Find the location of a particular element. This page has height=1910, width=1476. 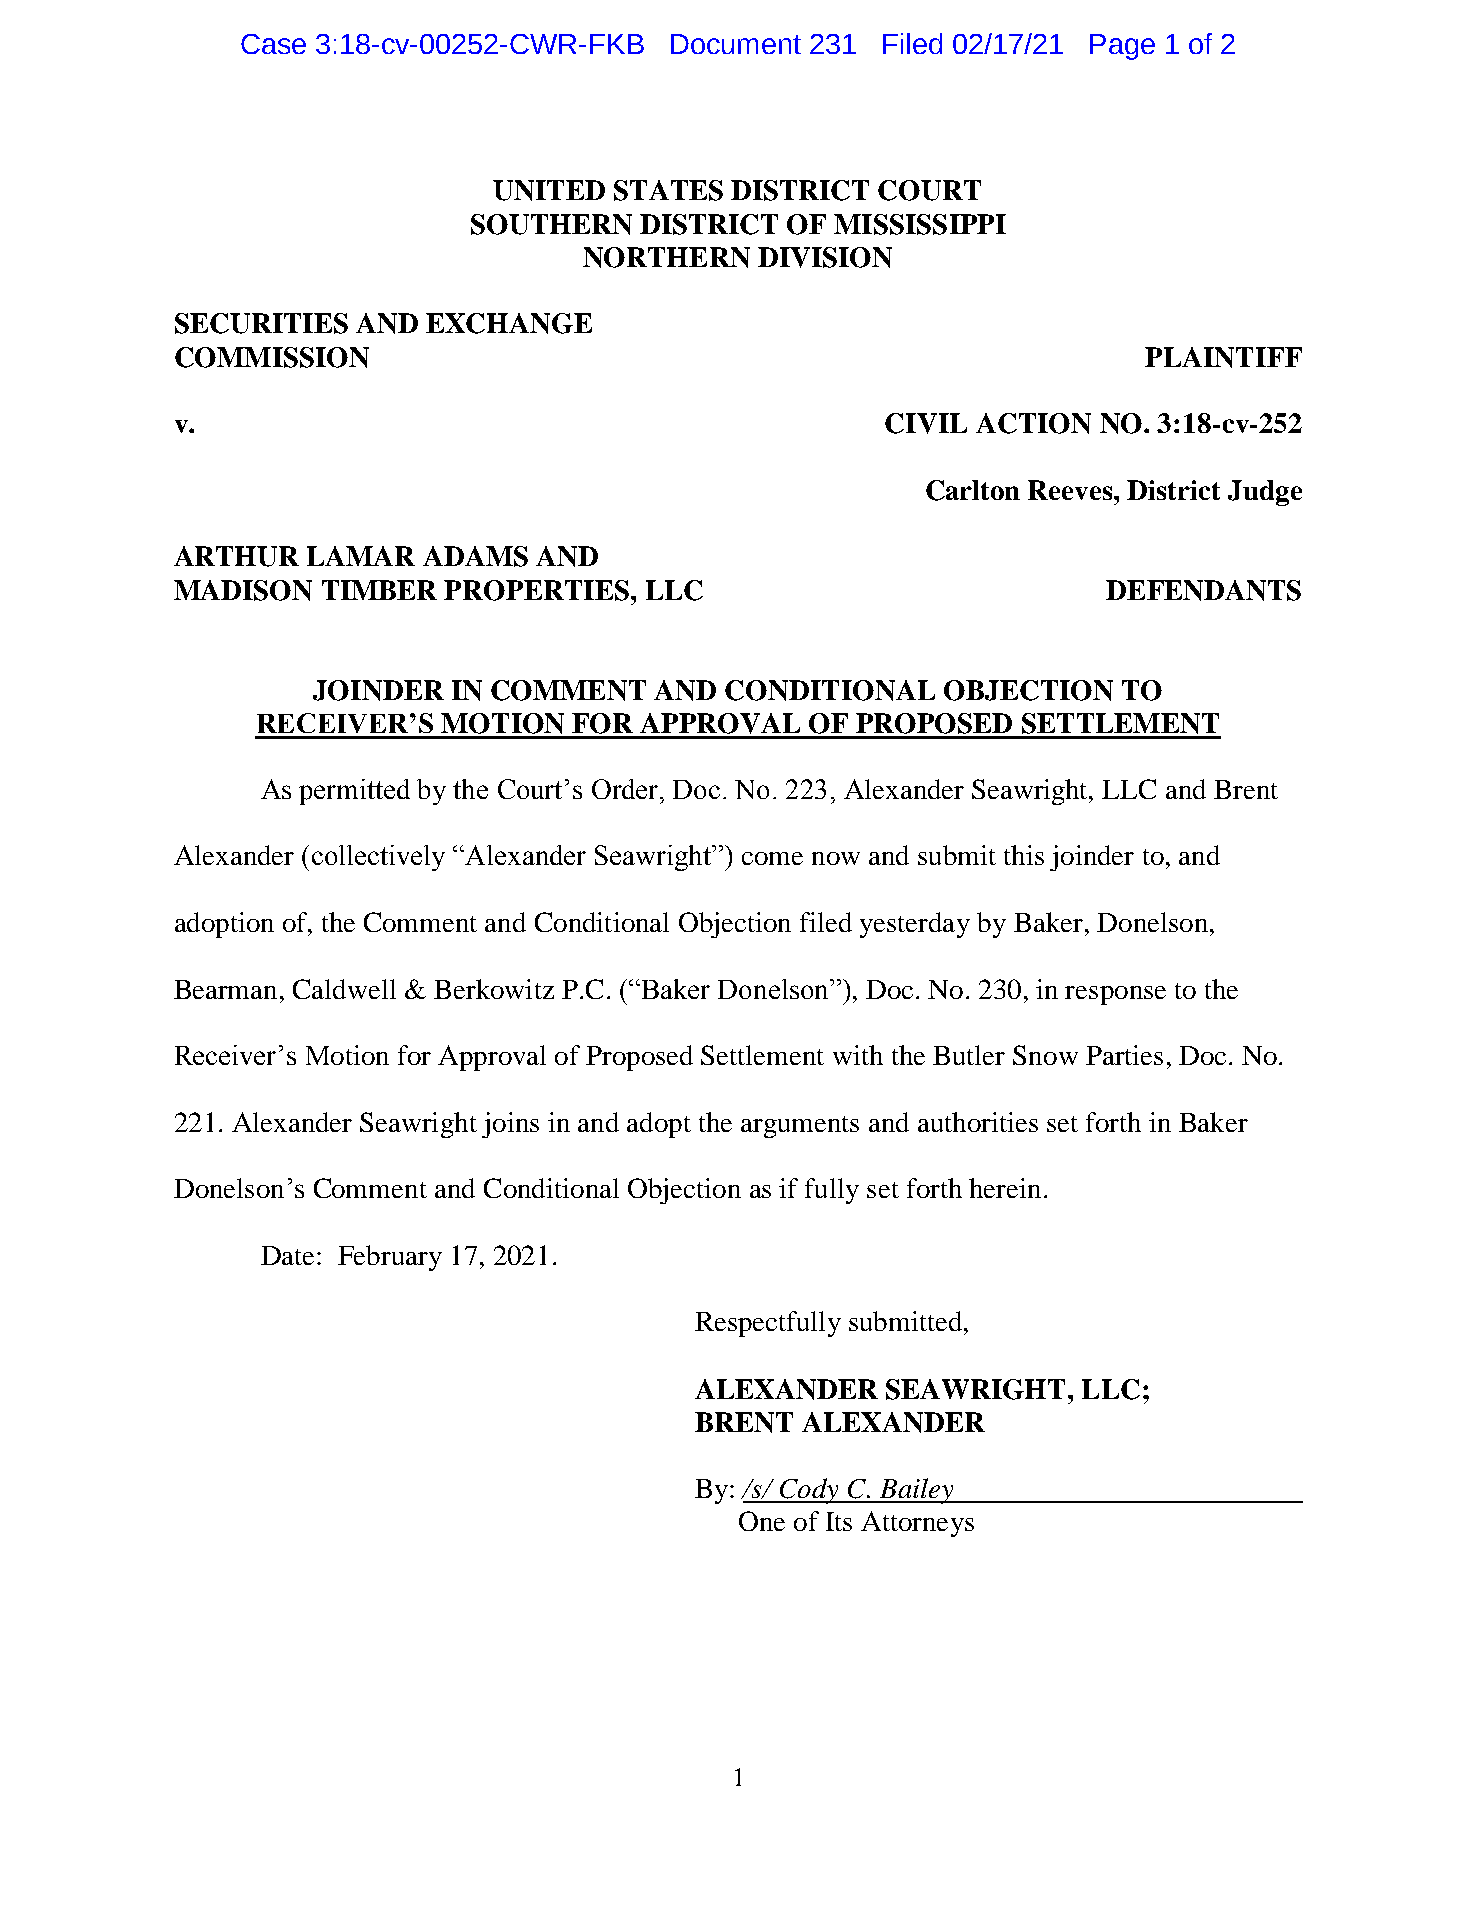

Bailey is located at coordinates (917, 1491).
